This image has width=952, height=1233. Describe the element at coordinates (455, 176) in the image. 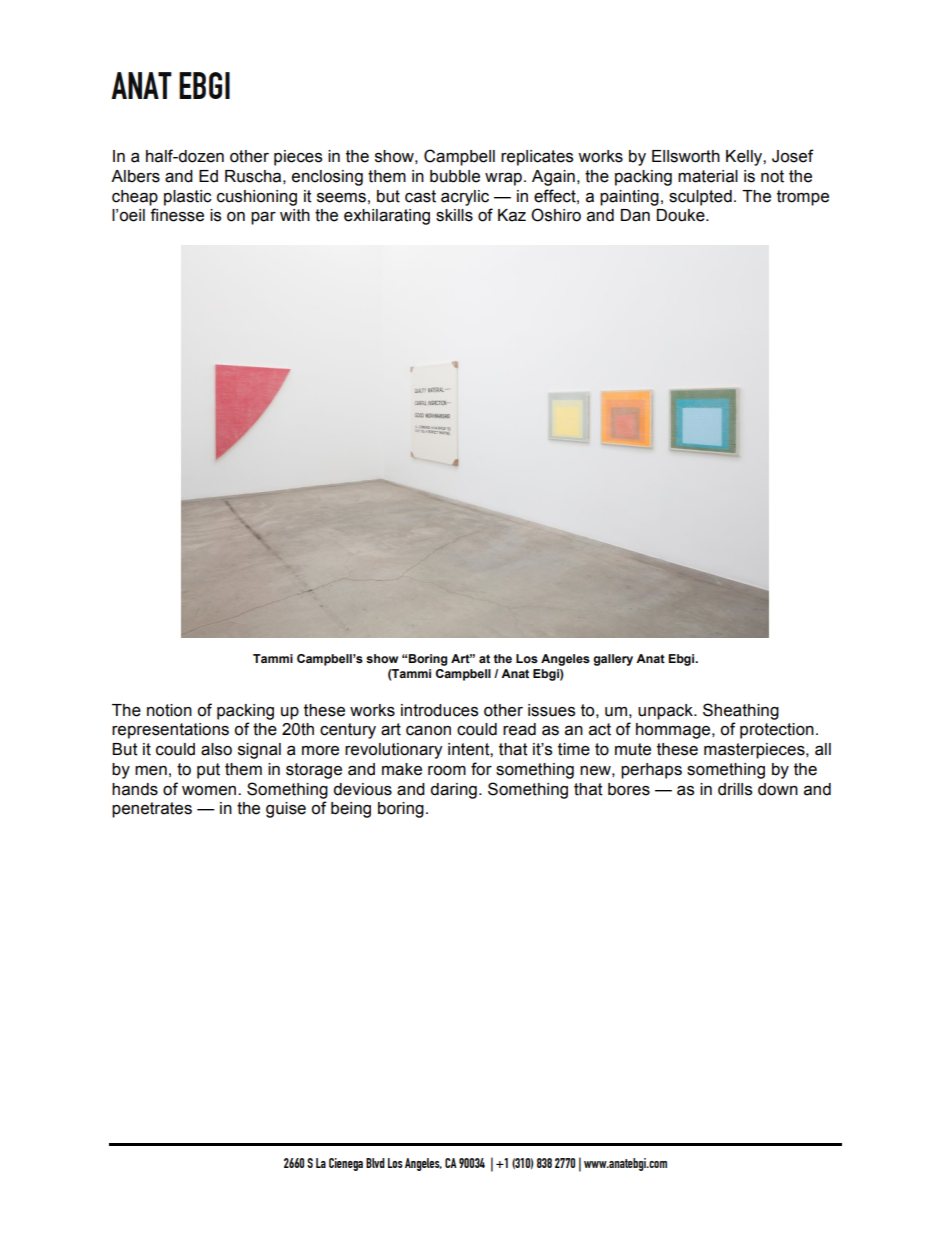

I see `bubble` at that location.
